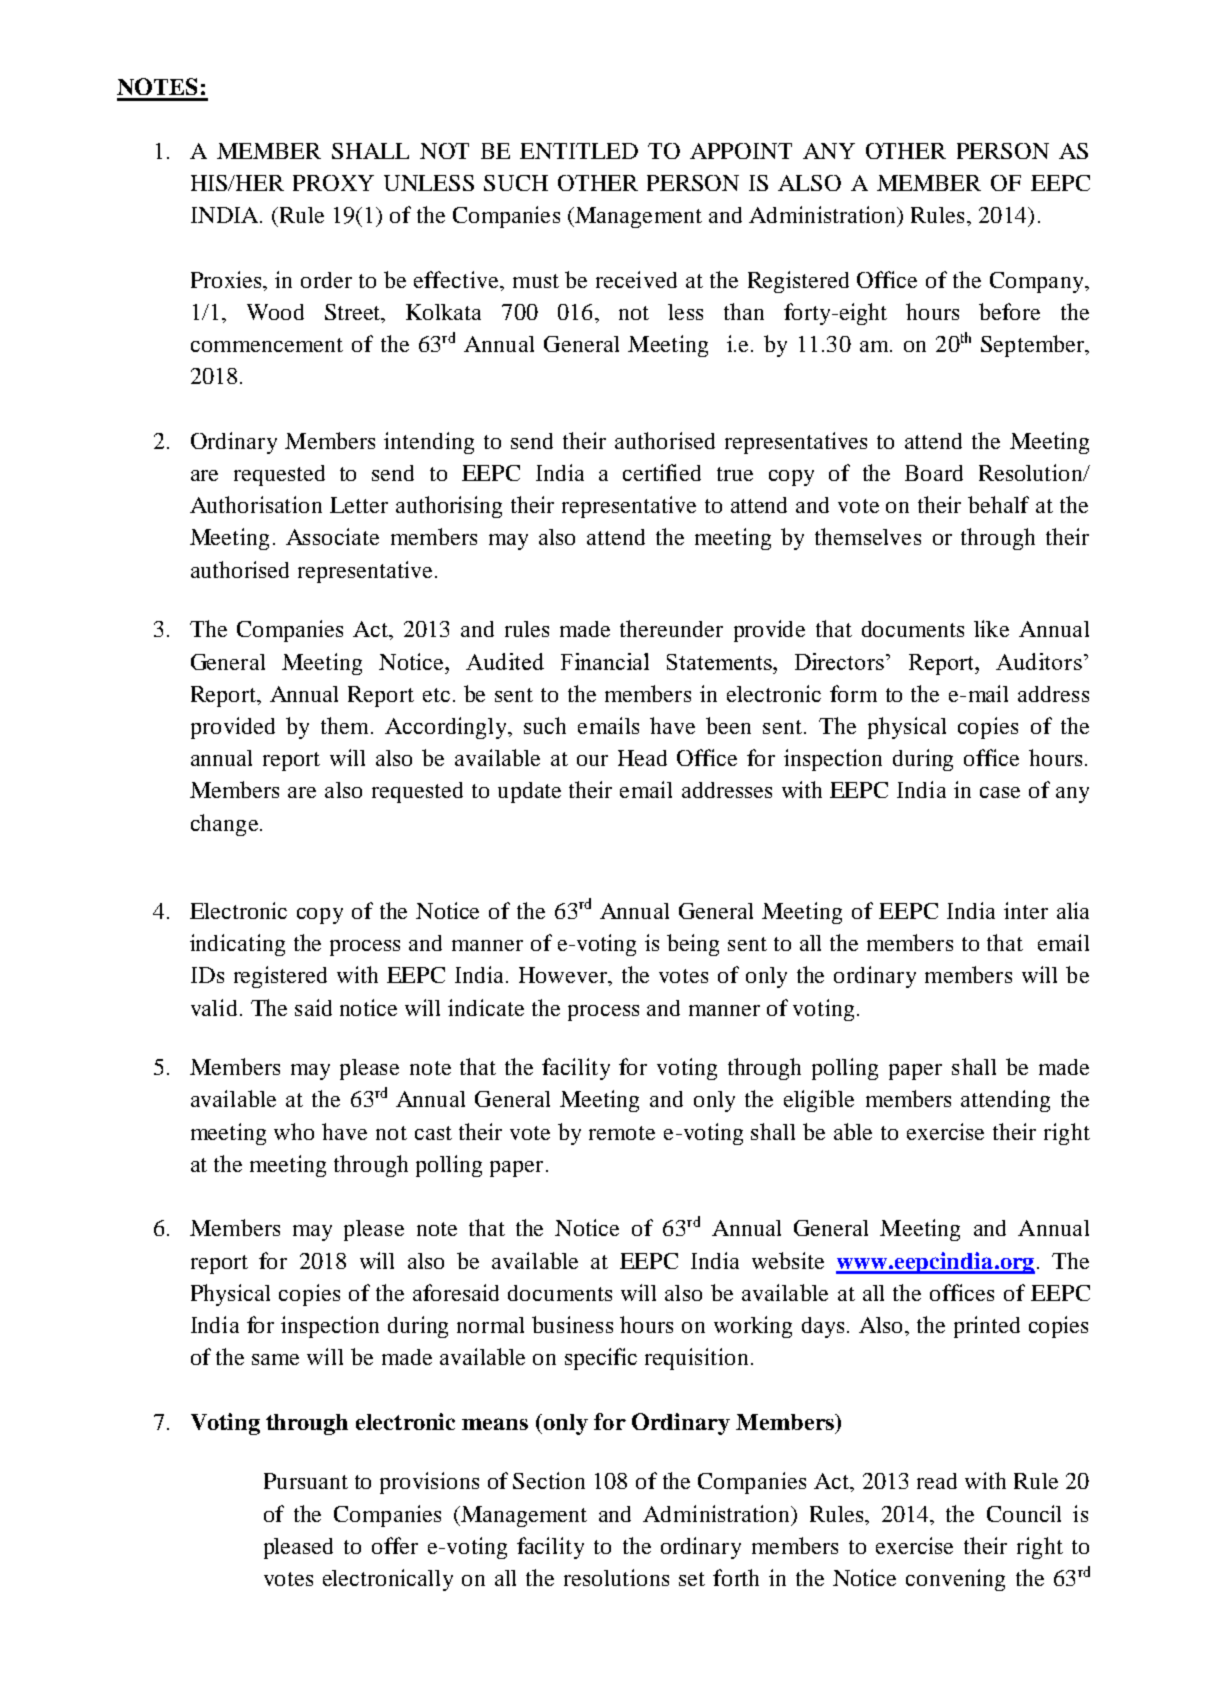 The image size is (1207, 1706). What do you see at coordinates (333, 183) in the page?
I see `PROXY` at bounding box center [333, 183].
